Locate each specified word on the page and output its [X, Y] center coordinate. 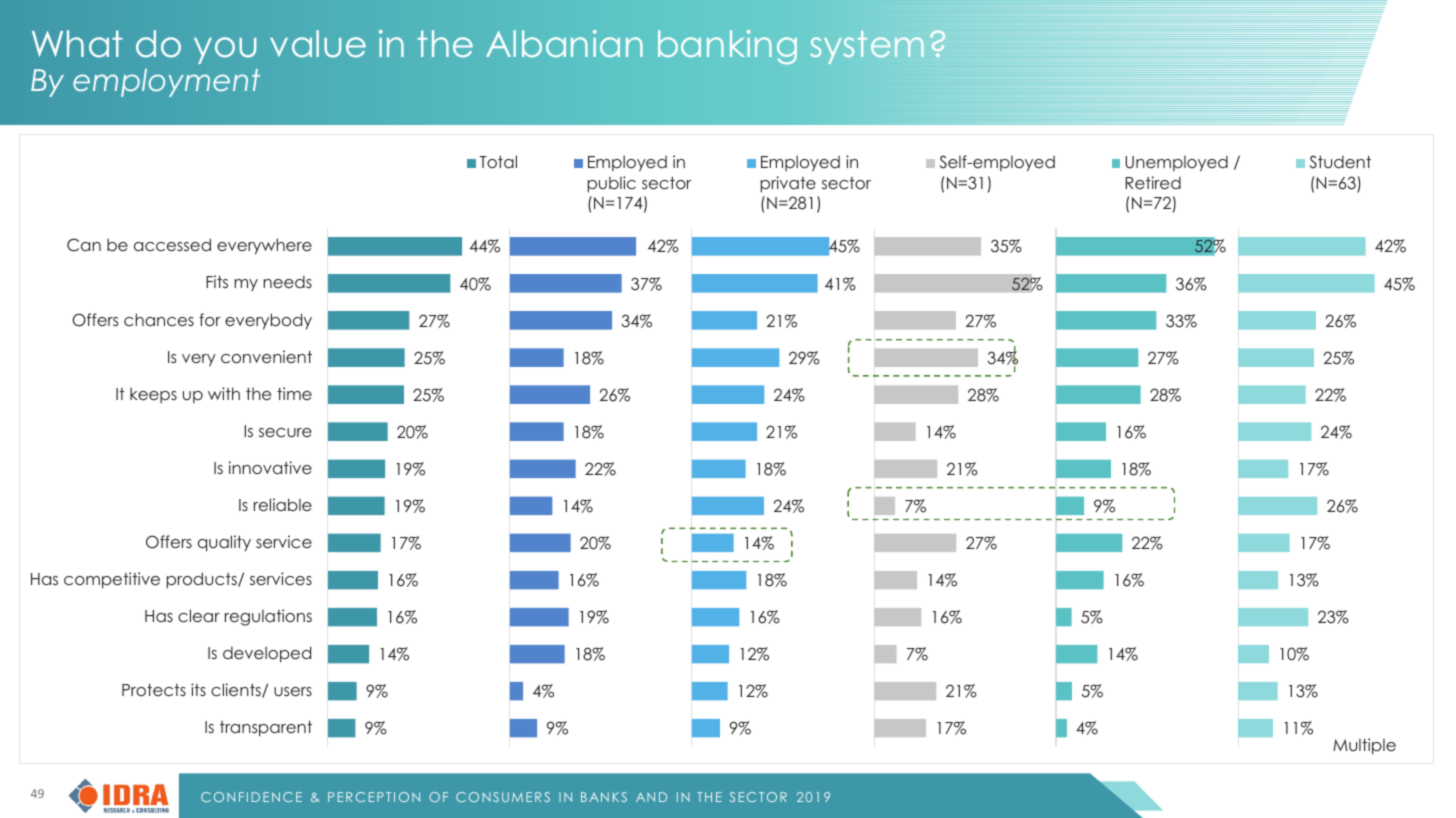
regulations [268, 617]
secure [285, 432]
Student [1340, 162]
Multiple [1364, 746]
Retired [1153, 182]
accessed [172, 245]
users [293, 692]
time [294, 393]
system [867, 47]
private [788, 184]
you [225, 50]
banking [727, 47]
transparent [266, 729]
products [203, 580]
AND [651, 797]
